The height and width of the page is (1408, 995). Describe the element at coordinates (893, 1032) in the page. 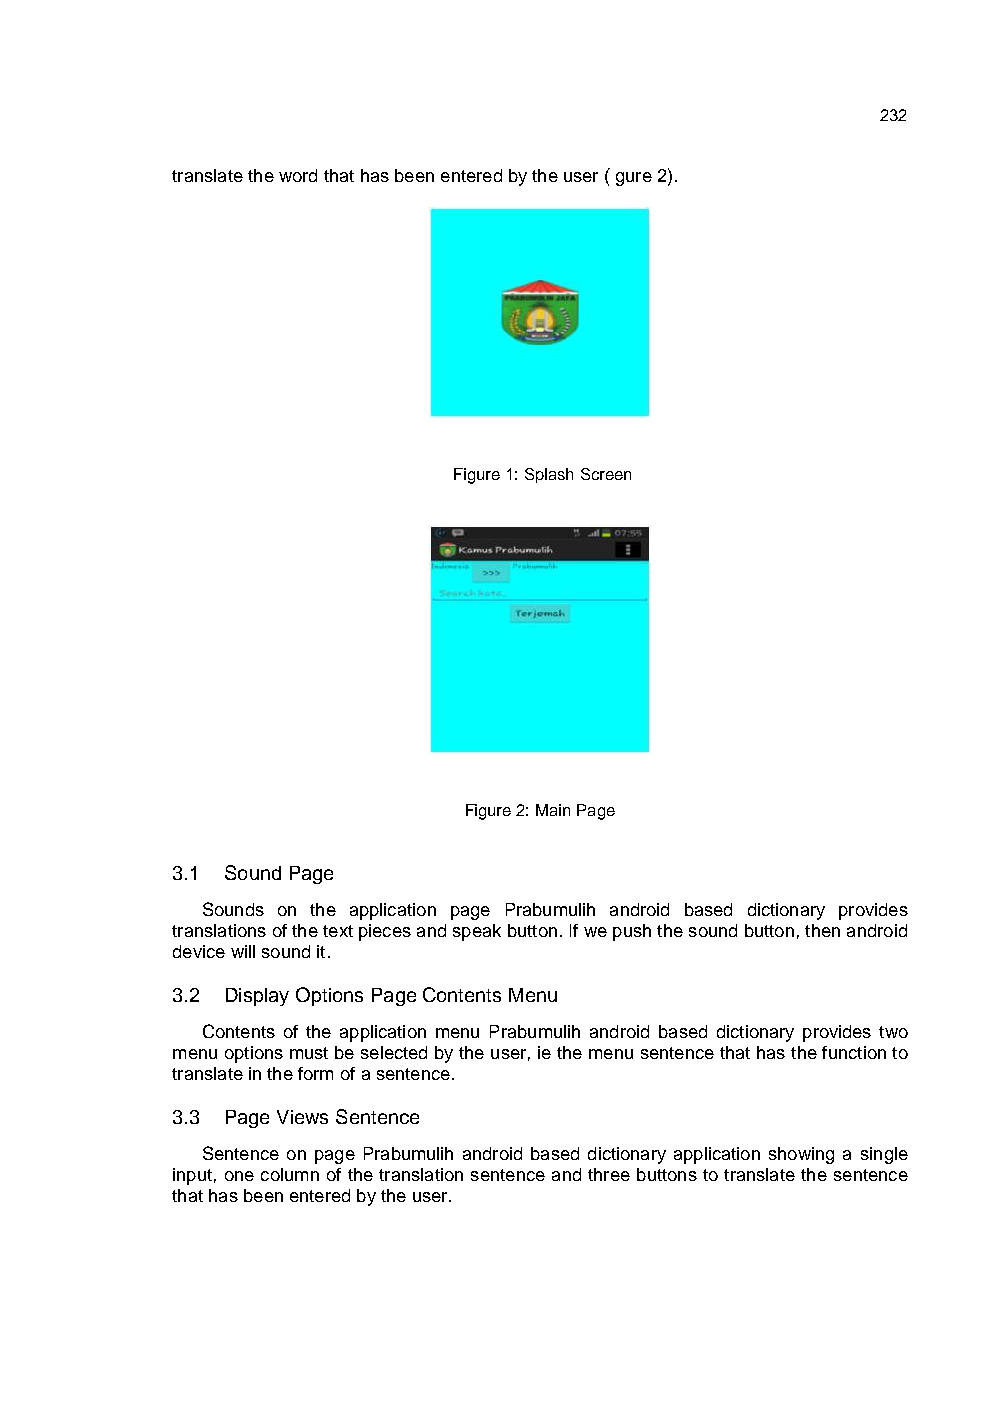

I see `two` at that location.
